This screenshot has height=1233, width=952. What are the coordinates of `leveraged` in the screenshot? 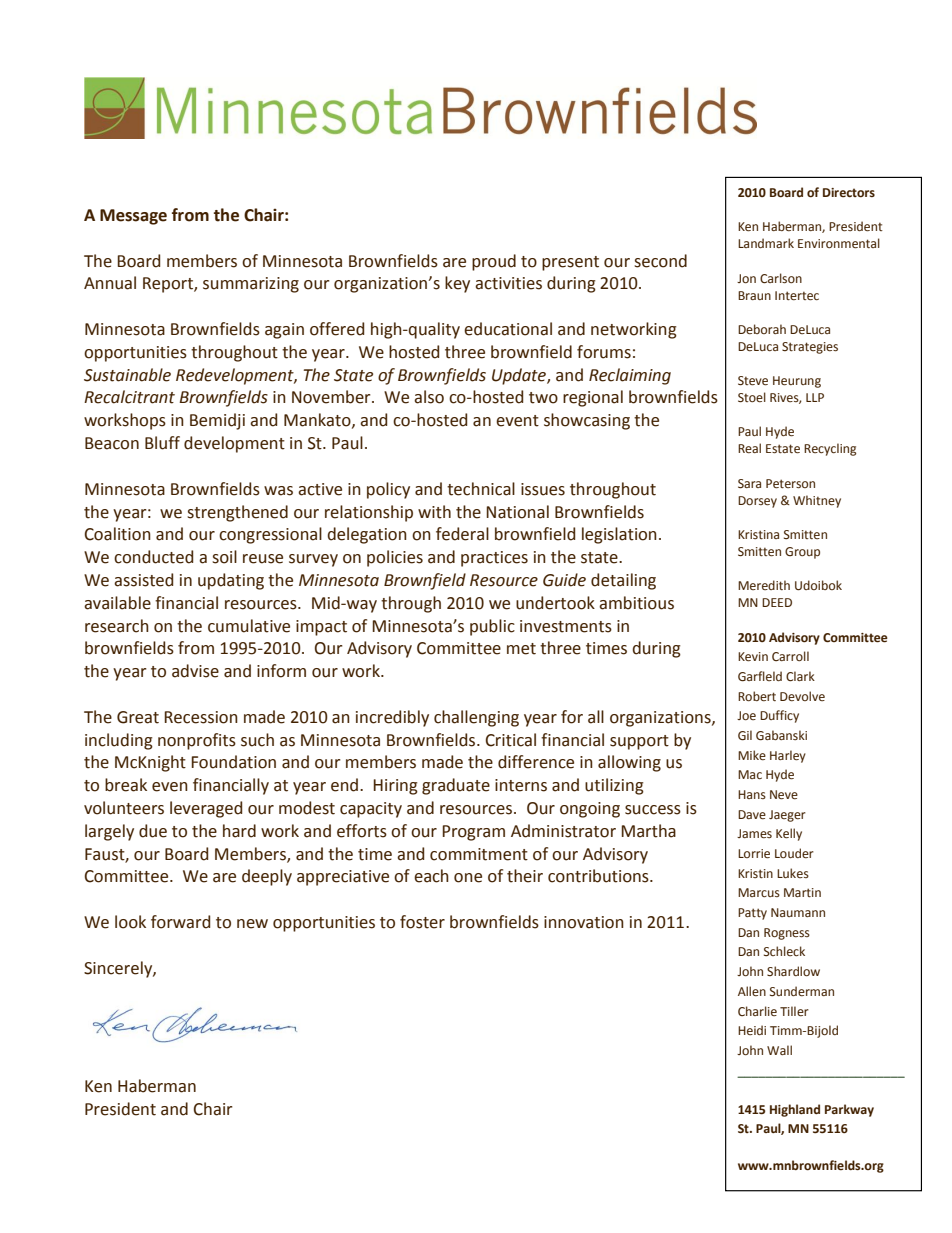 It's located at (206, 809).
